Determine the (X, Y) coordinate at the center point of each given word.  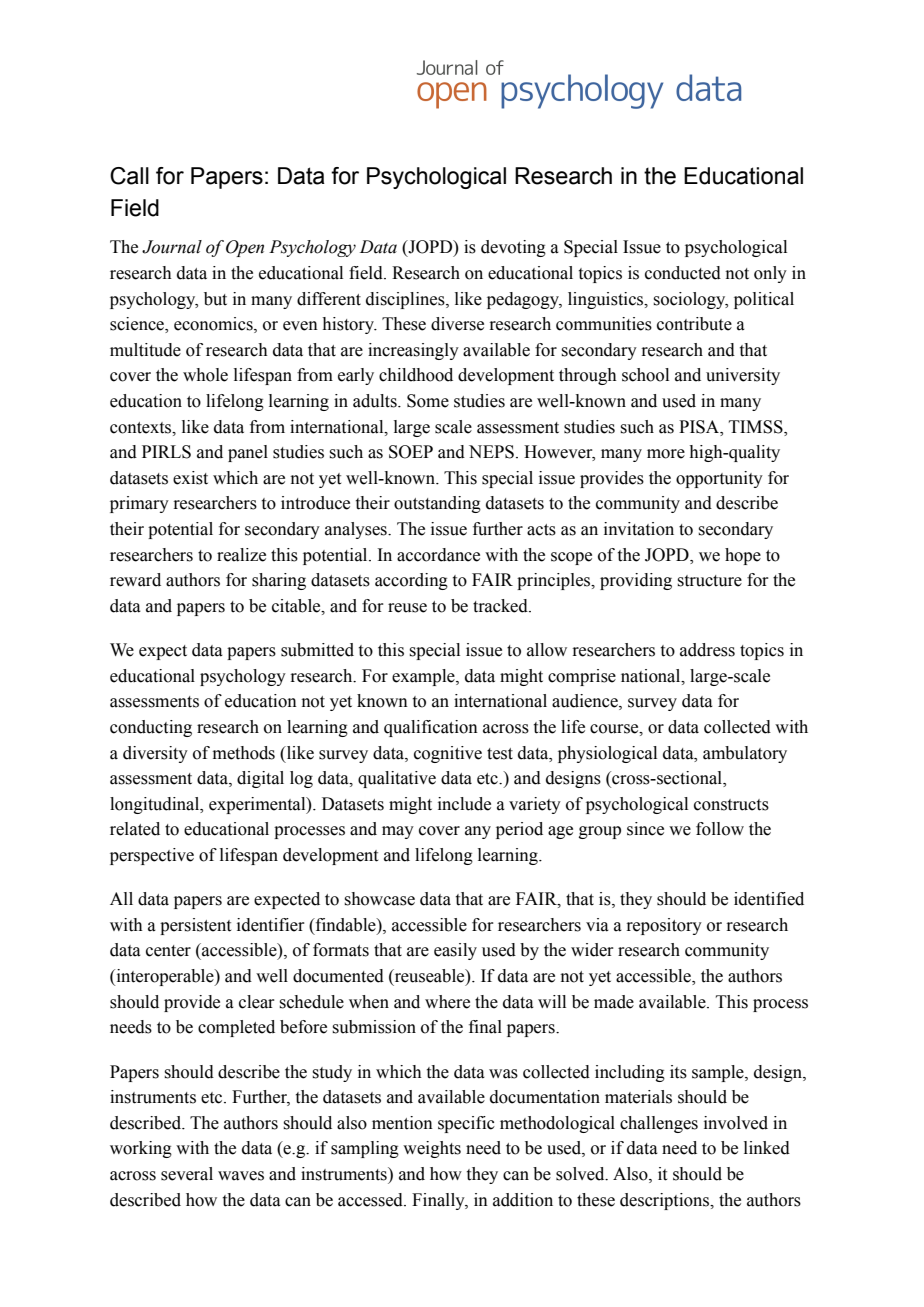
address (707, 650)
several (187, 1174)
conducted (683, 273)
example (424, 677)
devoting (513, 248)
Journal (172, 247)
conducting (151, 728)
